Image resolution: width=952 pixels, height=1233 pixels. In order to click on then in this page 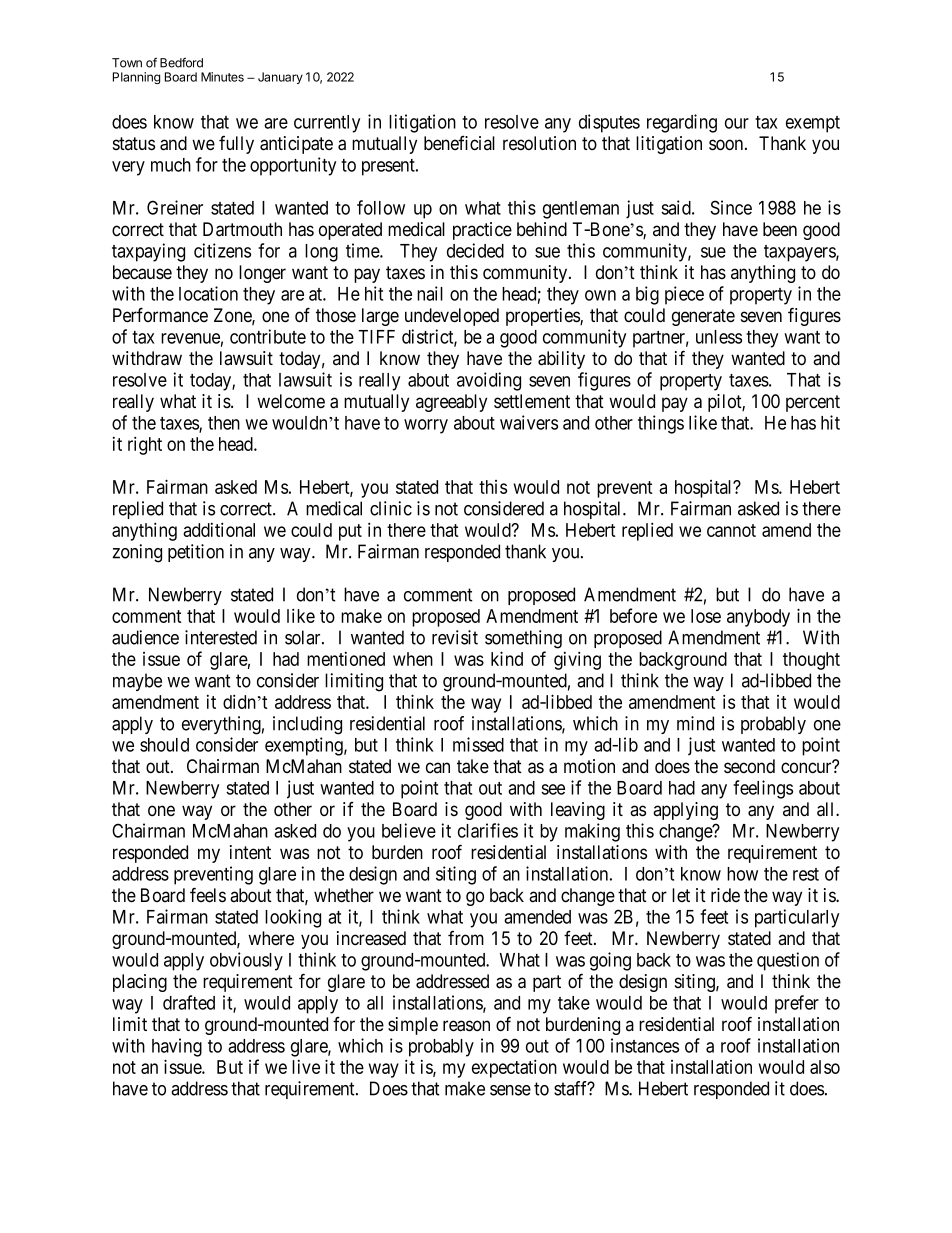, I will do `click(224, 423)`.
